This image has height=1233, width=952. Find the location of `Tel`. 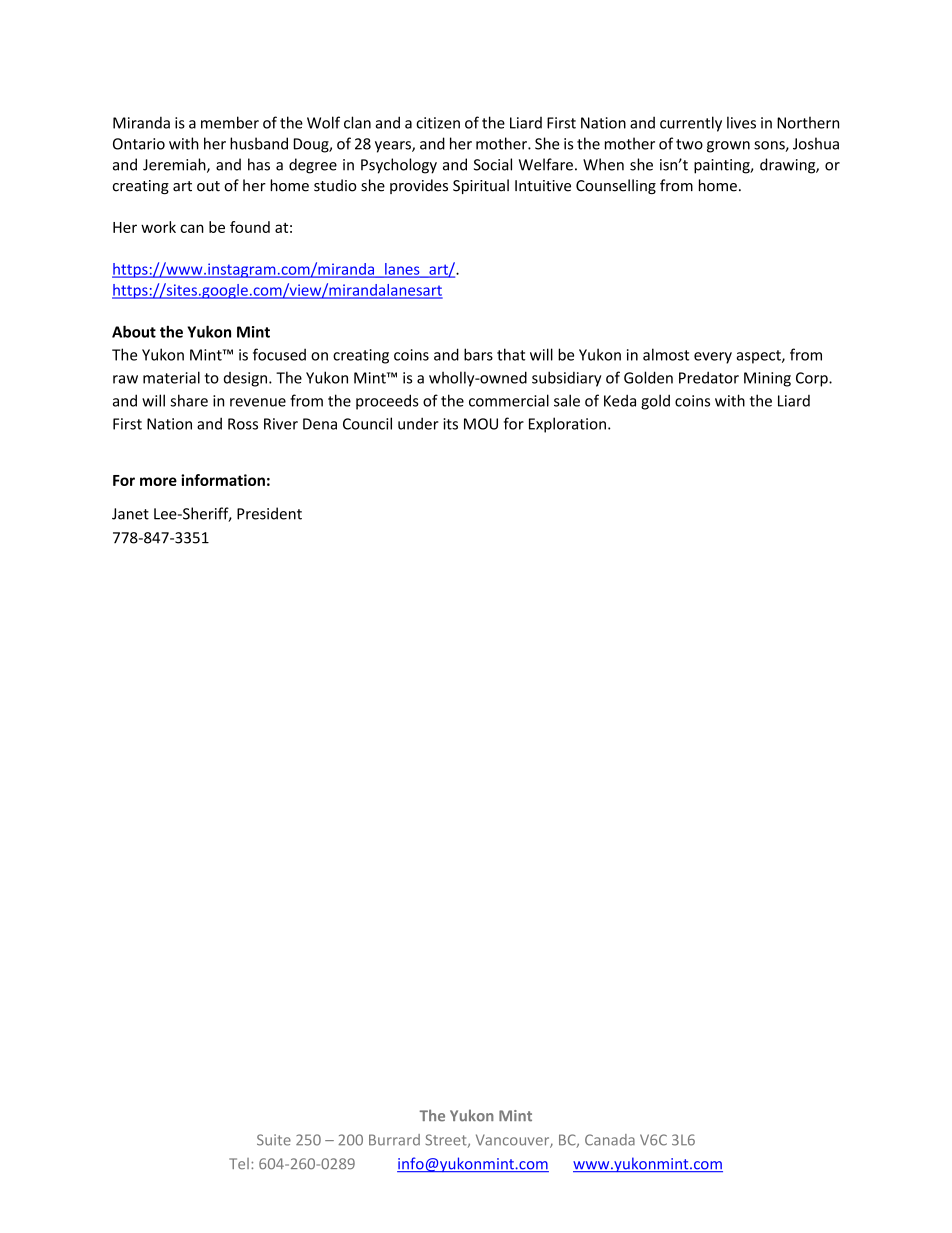

Tel is located at coordinates (239, 1164).
